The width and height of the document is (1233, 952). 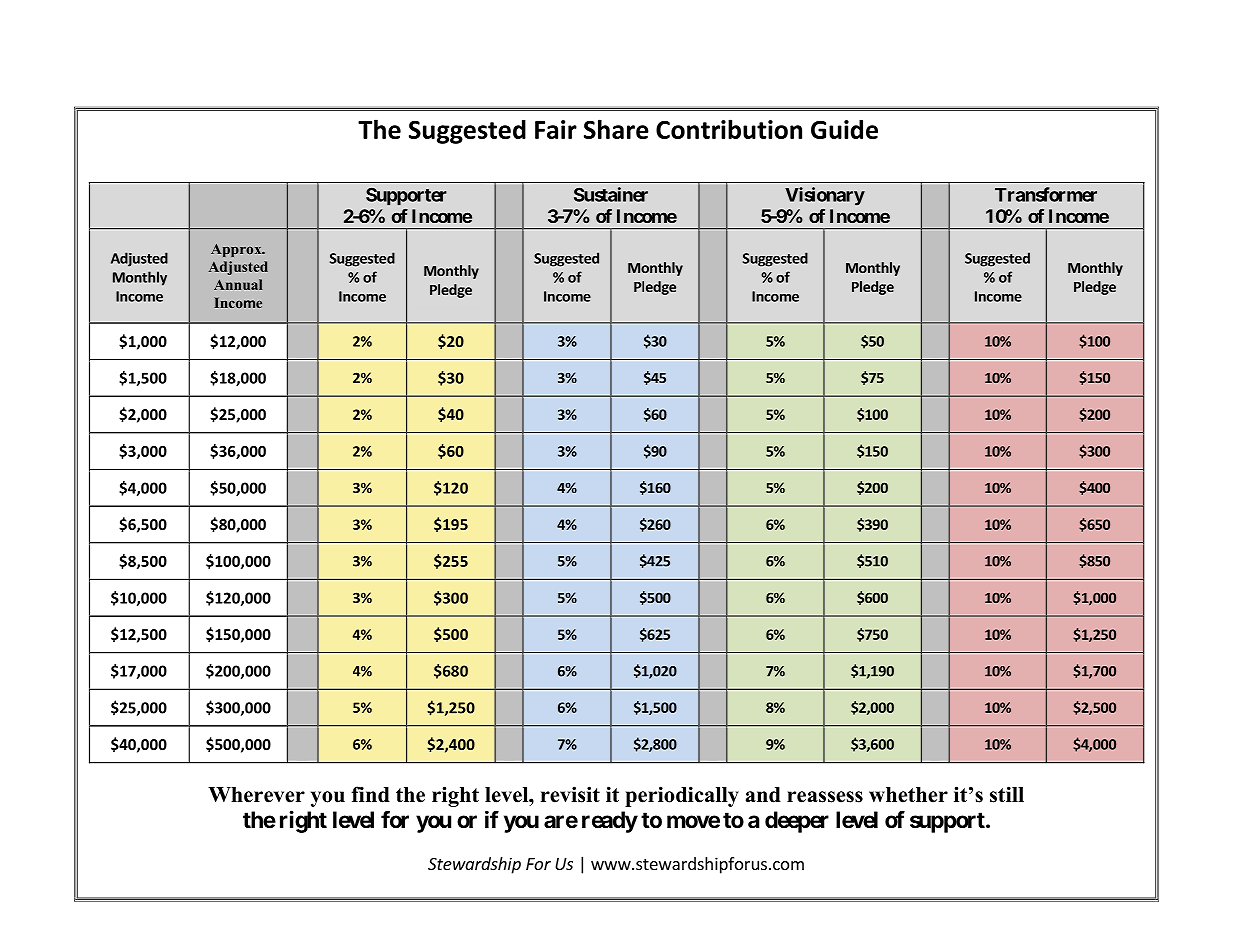 What do you see at coordinates (825, 196) in the document?
I see `Visionary` at bounding box center [825, 196].
